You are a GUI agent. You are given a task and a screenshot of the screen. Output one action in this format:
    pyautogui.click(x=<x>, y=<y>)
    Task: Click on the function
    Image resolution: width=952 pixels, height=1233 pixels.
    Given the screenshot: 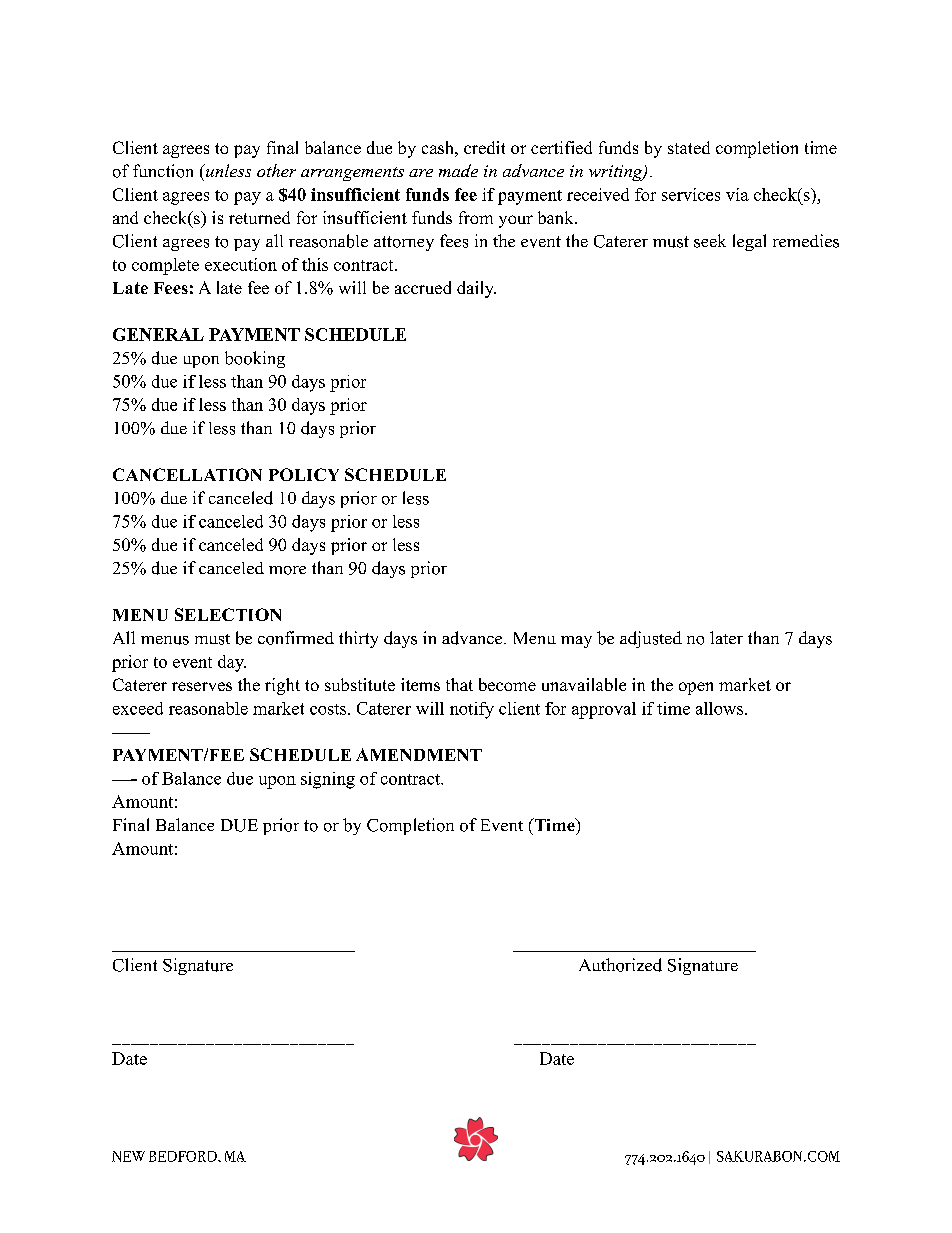 What is the action you would take?
    pyautogui.click(x=163, y=171)
